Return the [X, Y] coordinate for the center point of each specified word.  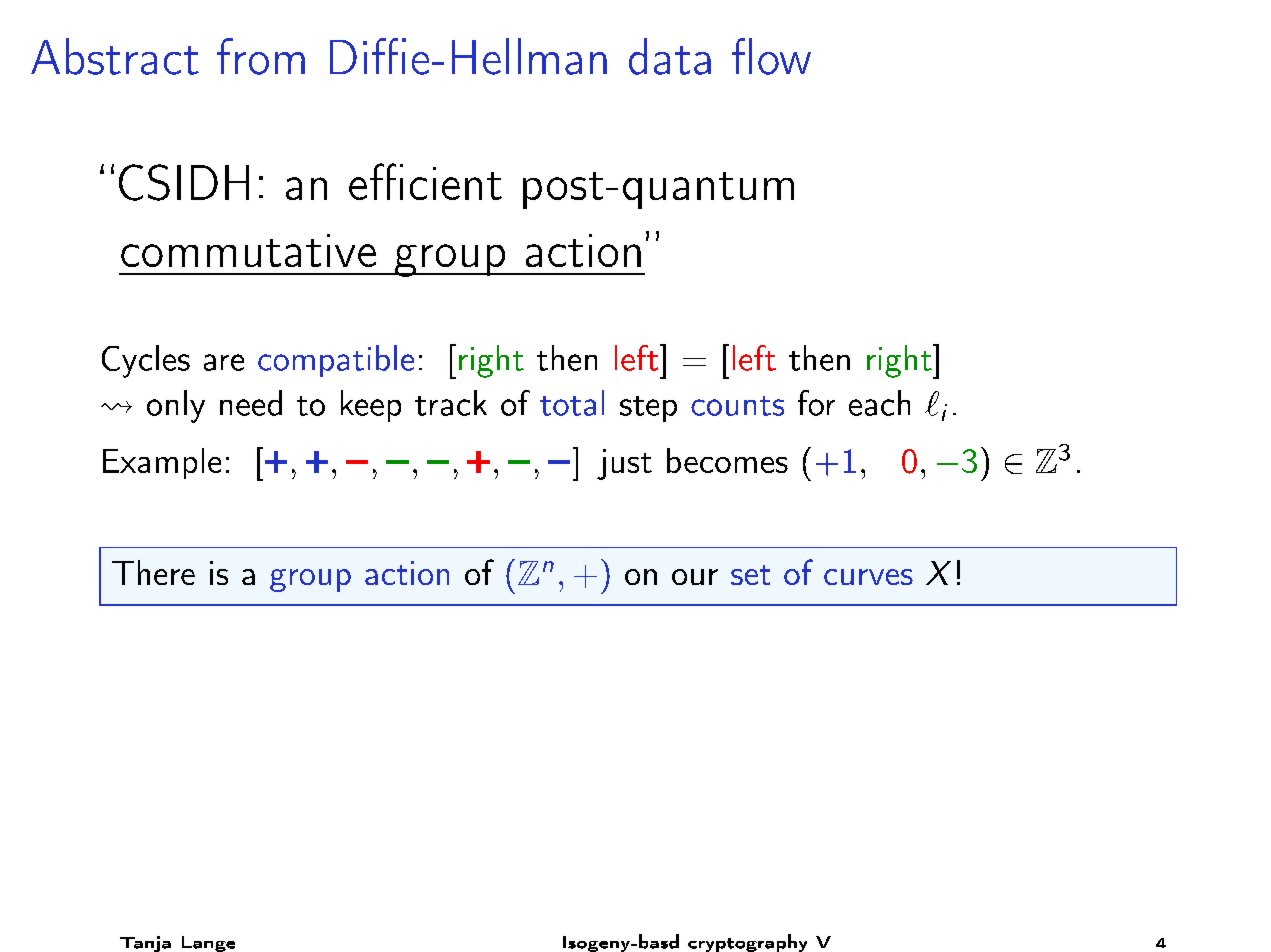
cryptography [747, 943]
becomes [727, 460]
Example [162, 463]
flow [771, 56]
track [451, 403]
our [695, 577]
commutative [248, 250]
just [624, 464]
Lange [208, 944]
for [816, 403]
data [670, 56]
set [750, 575]
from [261, 56]
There [153, 572]
